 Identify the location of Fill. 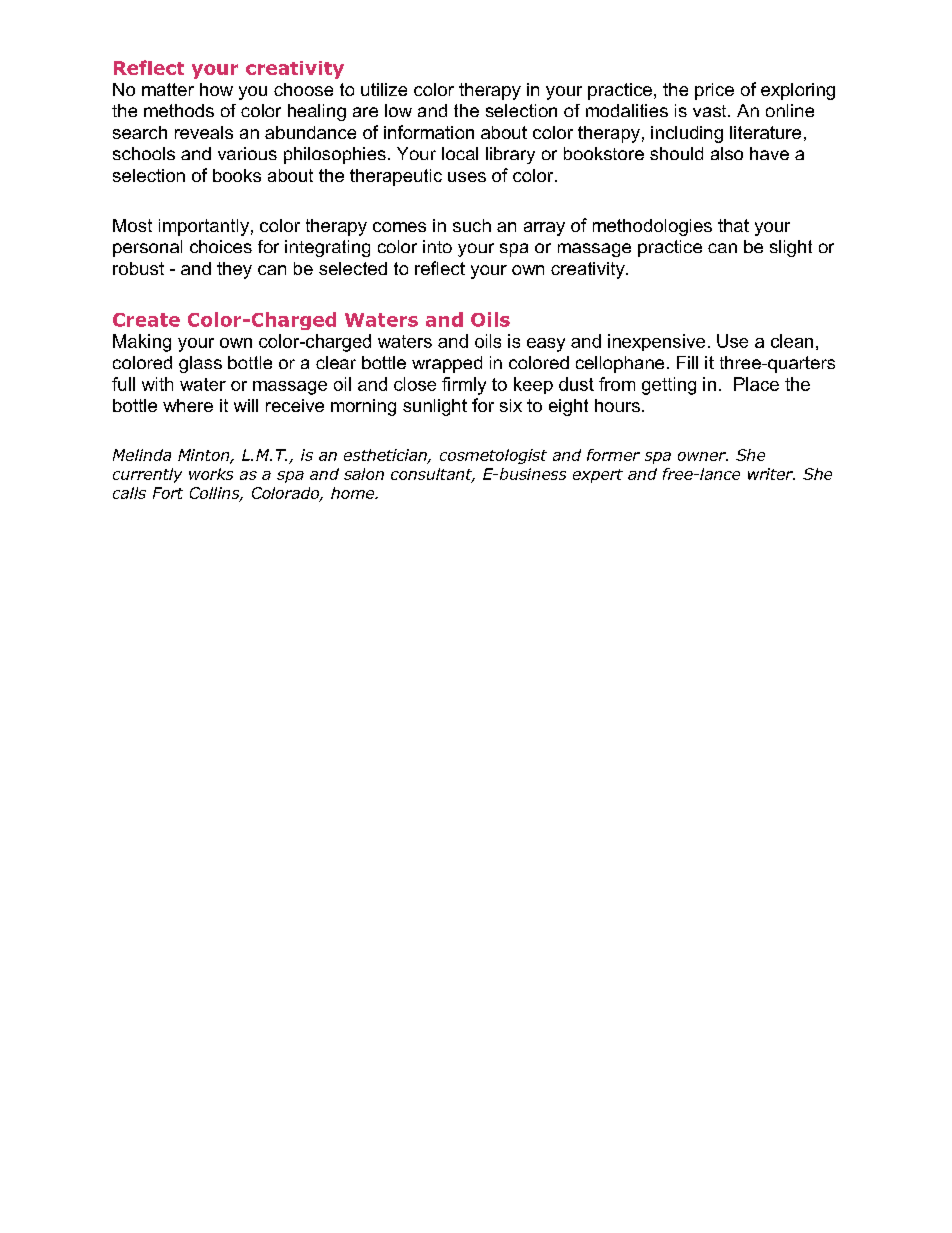
(687, 362).
